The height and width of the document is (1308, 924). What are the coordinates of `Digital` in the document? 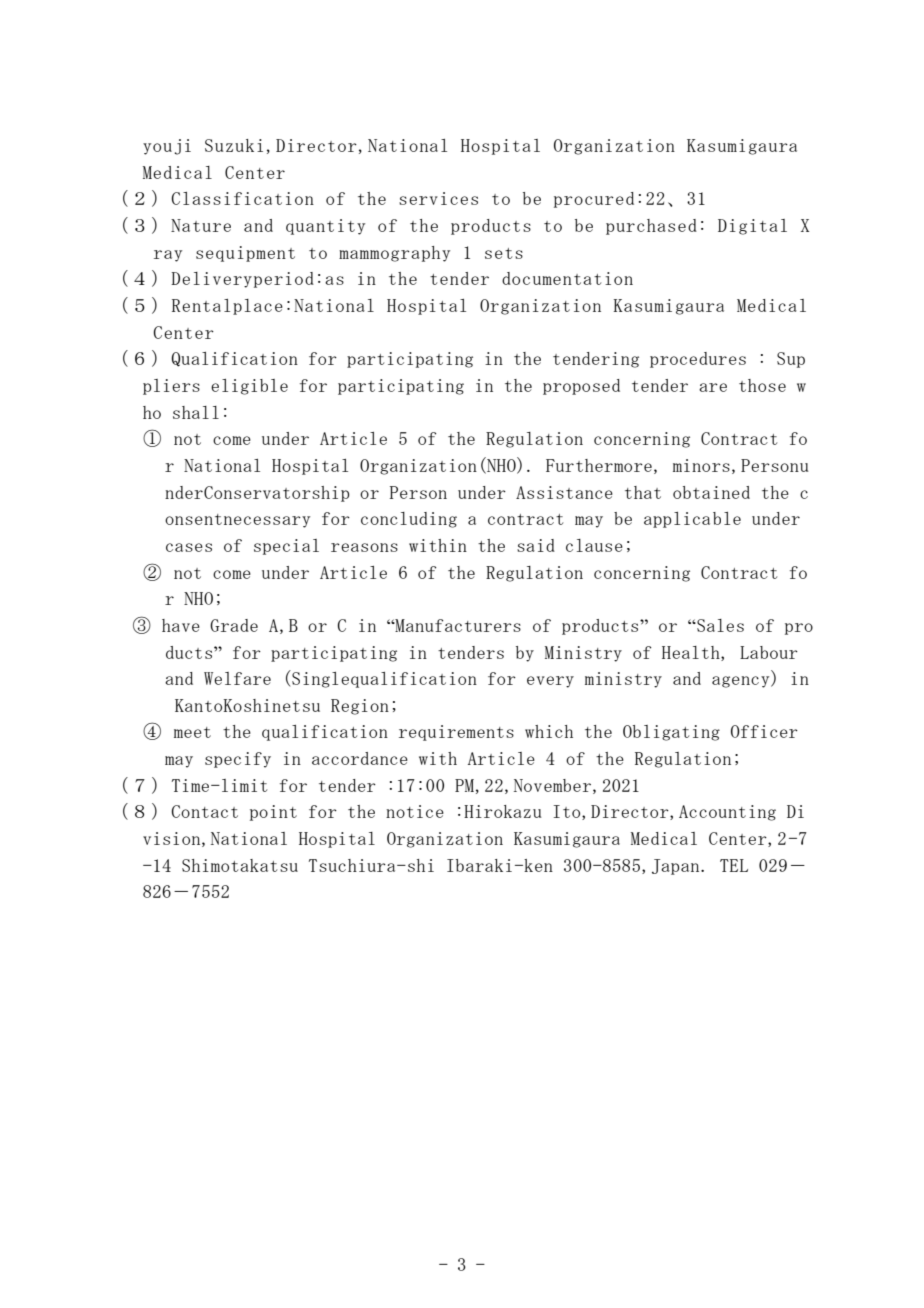 It's located at (752, 227).
